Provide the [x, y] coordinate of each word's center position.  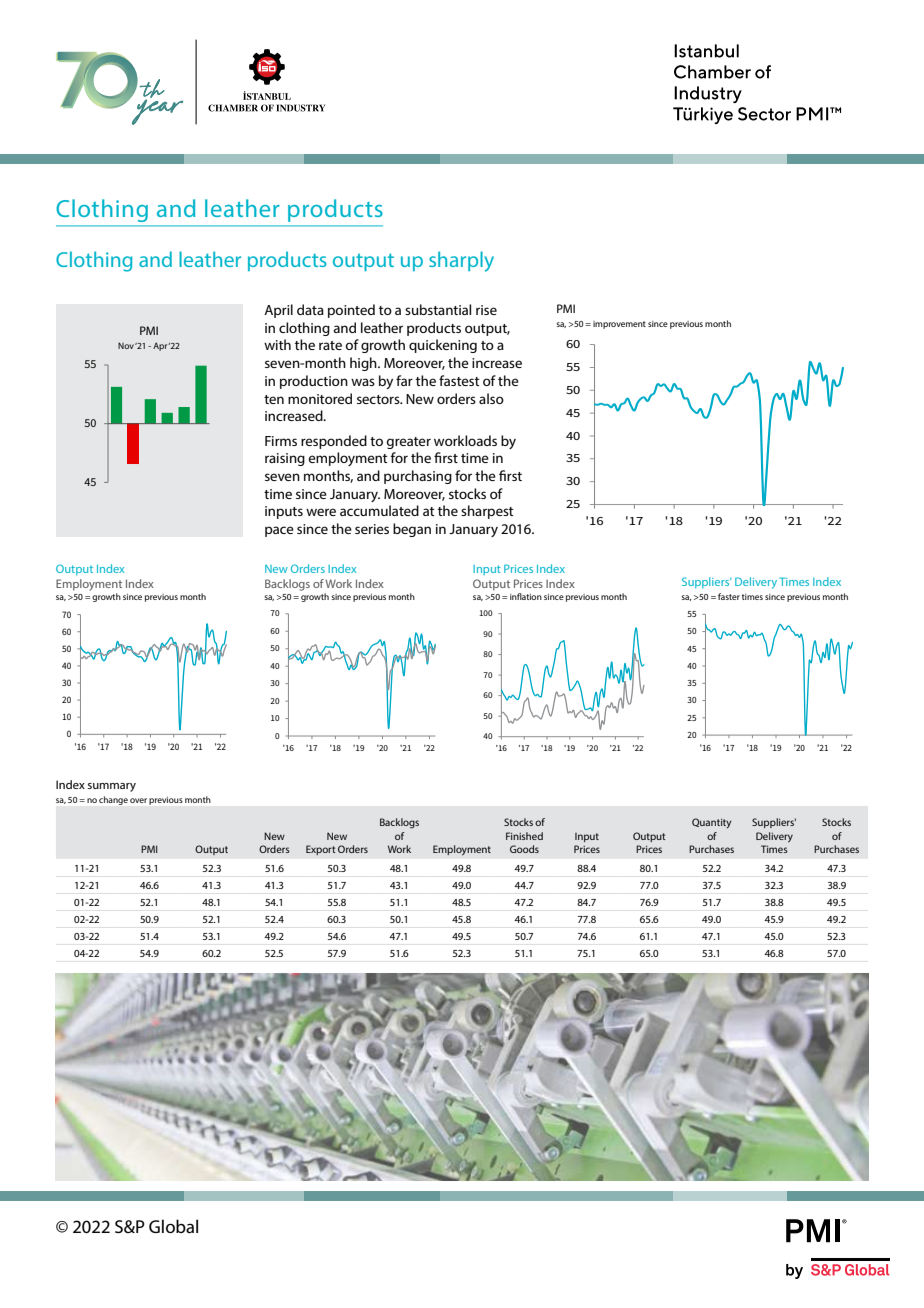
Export [321, 850]
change [113, 800]
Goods [524, 849]
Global [173, 1226]
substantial [438, 309]
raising [285, 459]
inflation [526, 596]
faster [729, 596]
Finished [524, 836]
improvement [619, 325]
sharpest [487, 512]
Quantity [712, 823]
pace [279, 531]
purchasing [418, 477]
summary [112, 787]
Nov [126, 345]
